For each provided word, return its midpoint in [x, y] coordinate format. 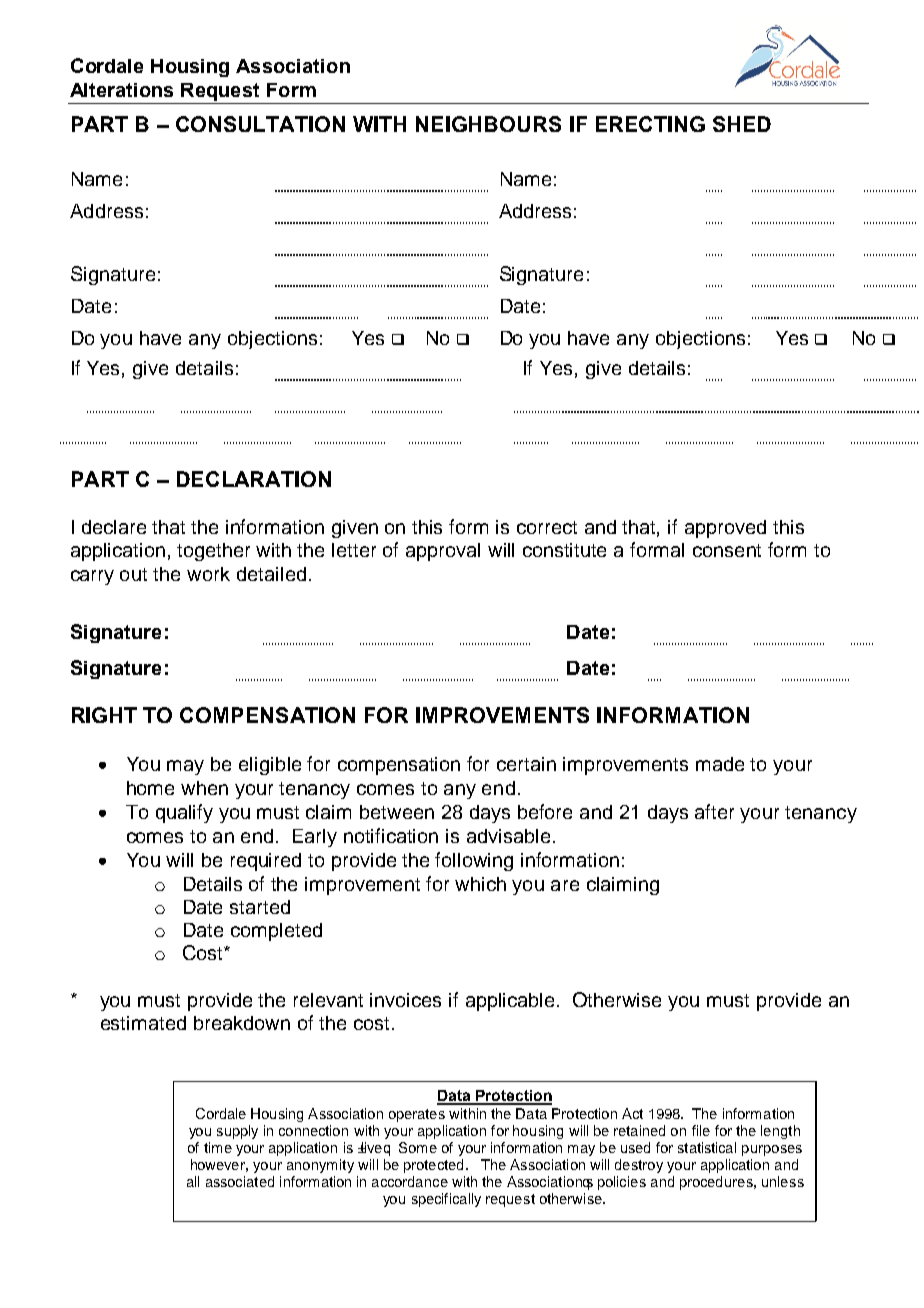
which [480, 884]
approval [443, 552]
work [208, 574]
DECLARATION [254, 479]
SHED [742, 124]
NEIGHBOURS [488, 124]
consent [727, 550]
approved [725, 529]
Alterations [121, 90]
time [218, 1147]
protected [433, 1166]
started [260, 907]
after [714, 811]
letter [354, 550]
